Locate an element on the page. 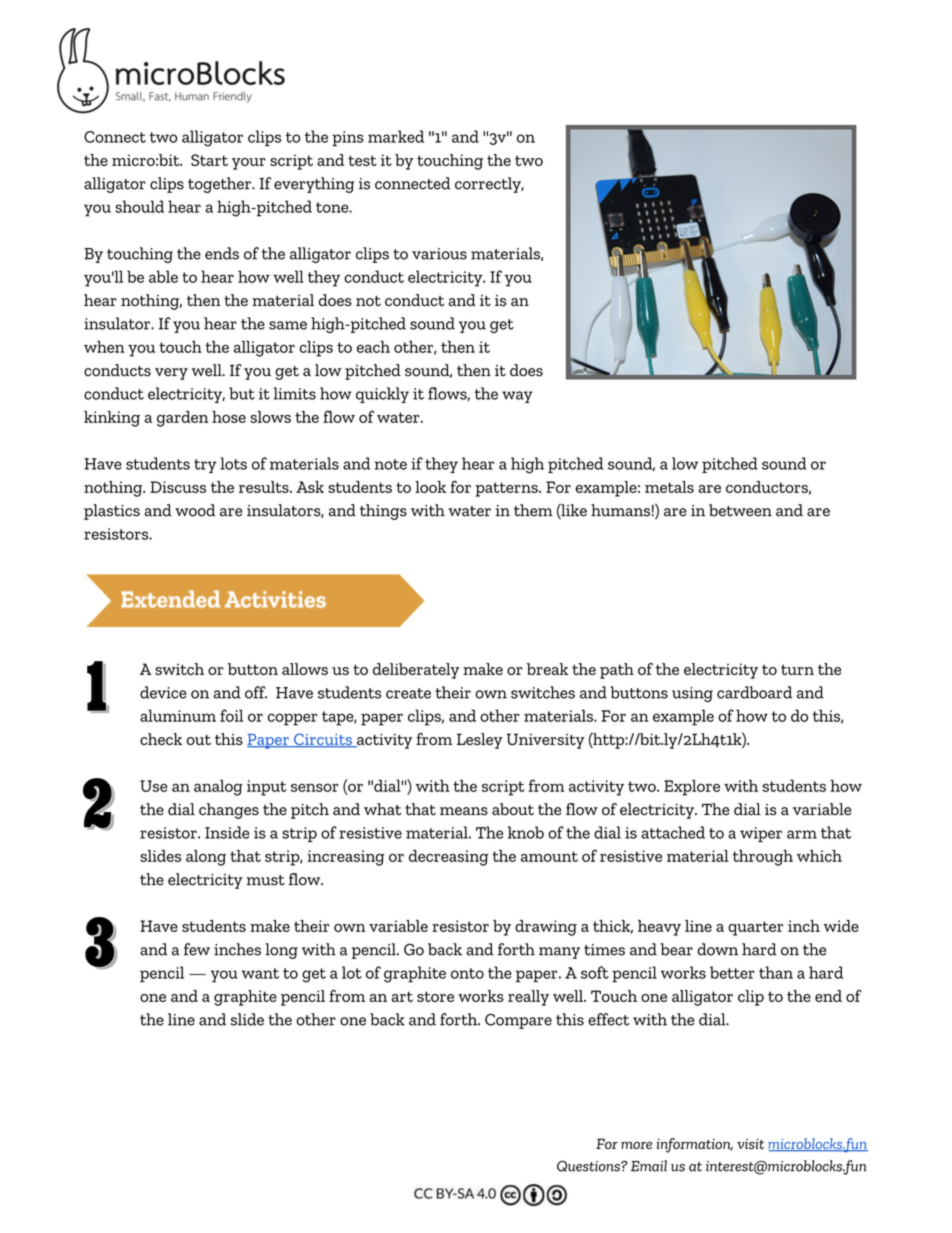 This image has height=1233, width=952. turn is located at coordinates (797, 670).
